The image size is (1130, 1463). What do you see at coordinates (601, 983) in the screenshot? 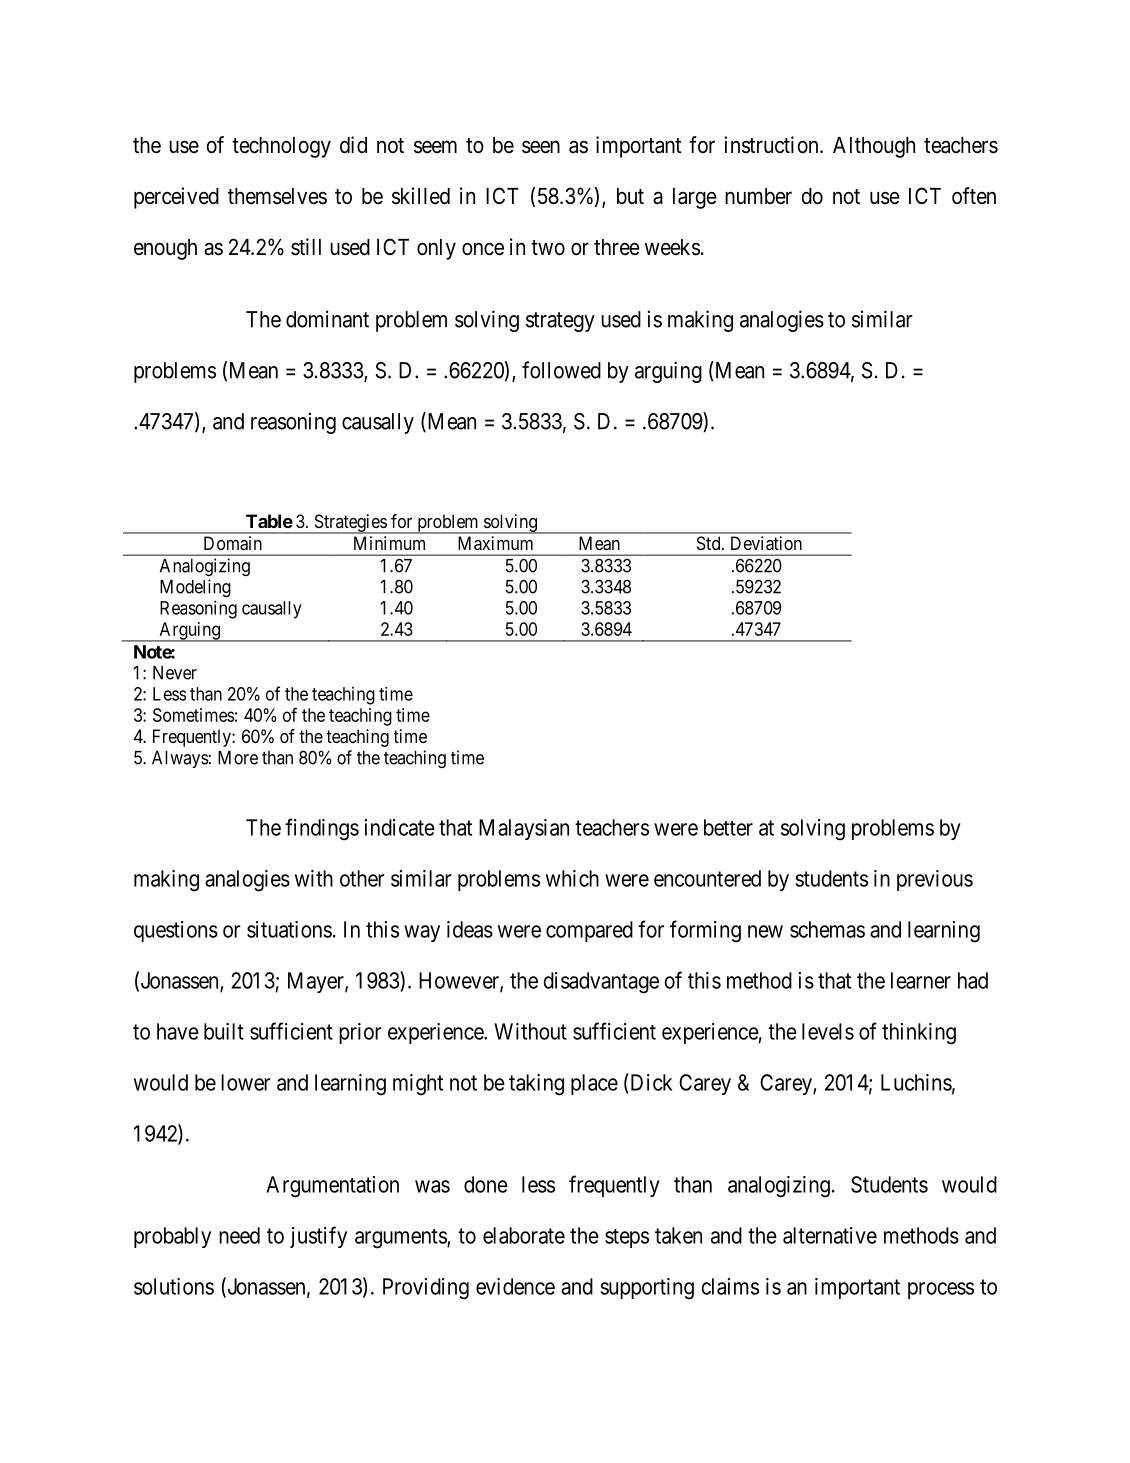
I see `disadvantage` at bounding box center [601, 983].
